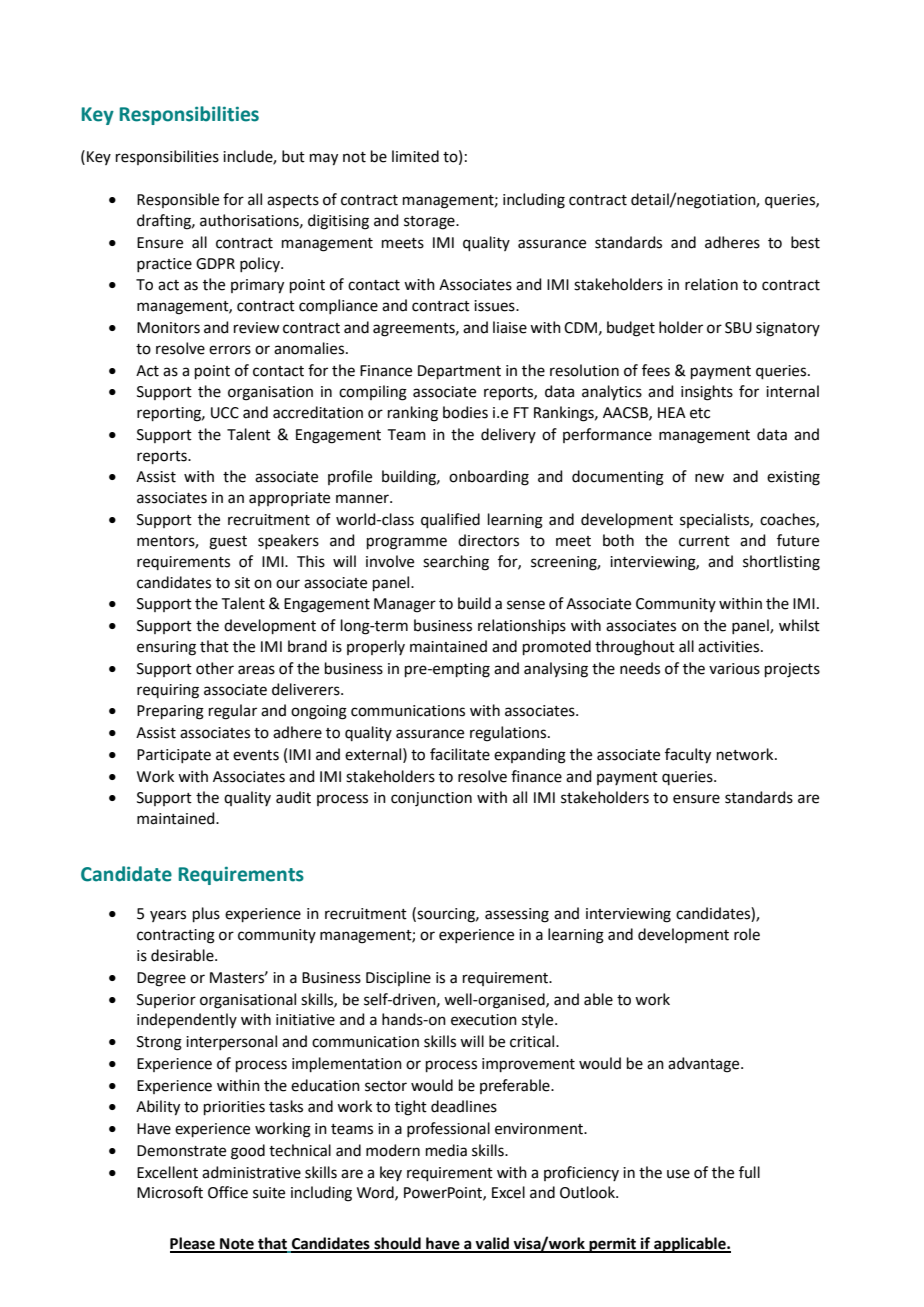 The width and height of the image is (924, 1307). Describe the element at coordinates (492, 1244) in the image. I see `valid` at that location.
